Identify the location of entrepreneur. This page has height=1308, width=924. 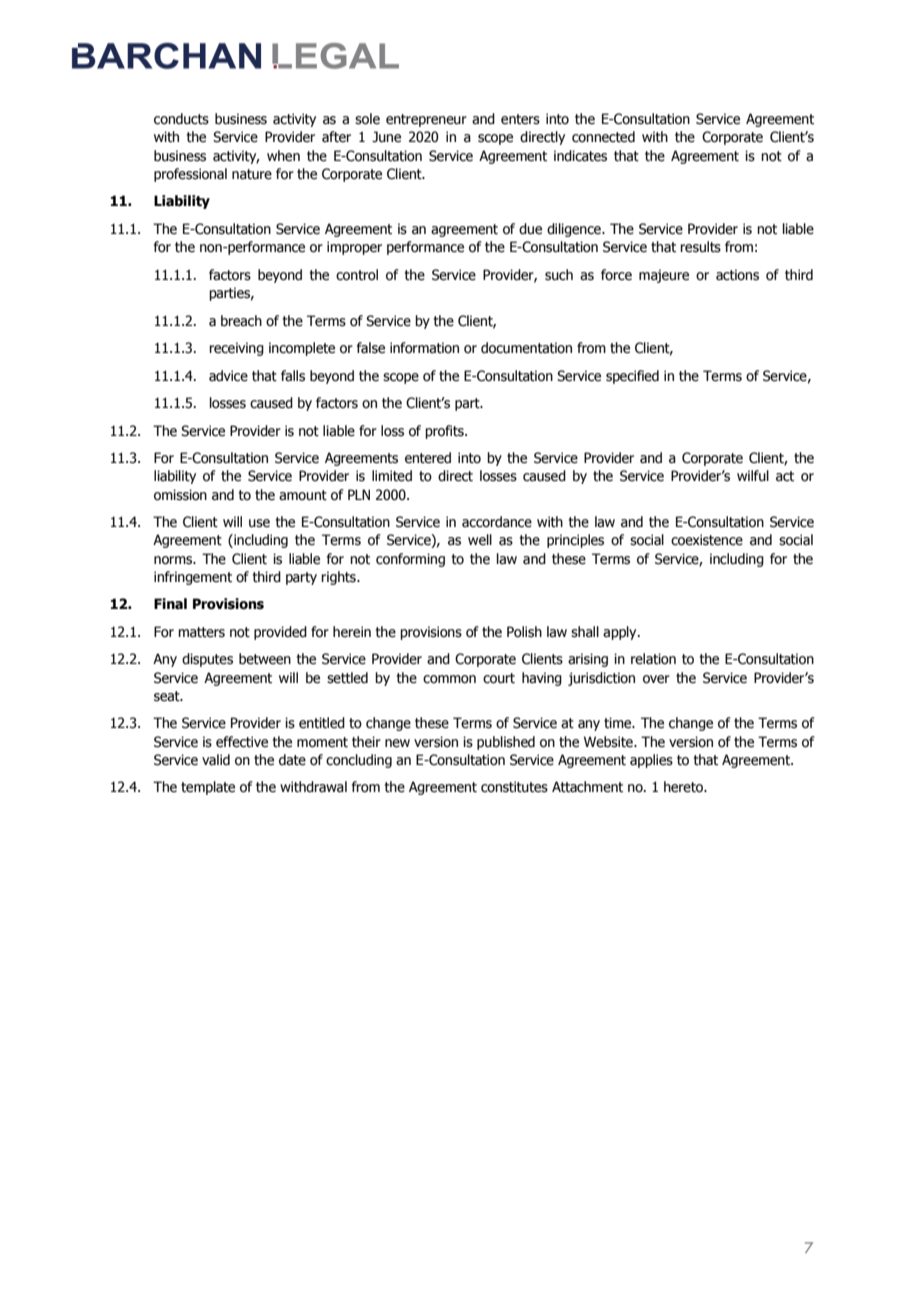
(426, 120).
